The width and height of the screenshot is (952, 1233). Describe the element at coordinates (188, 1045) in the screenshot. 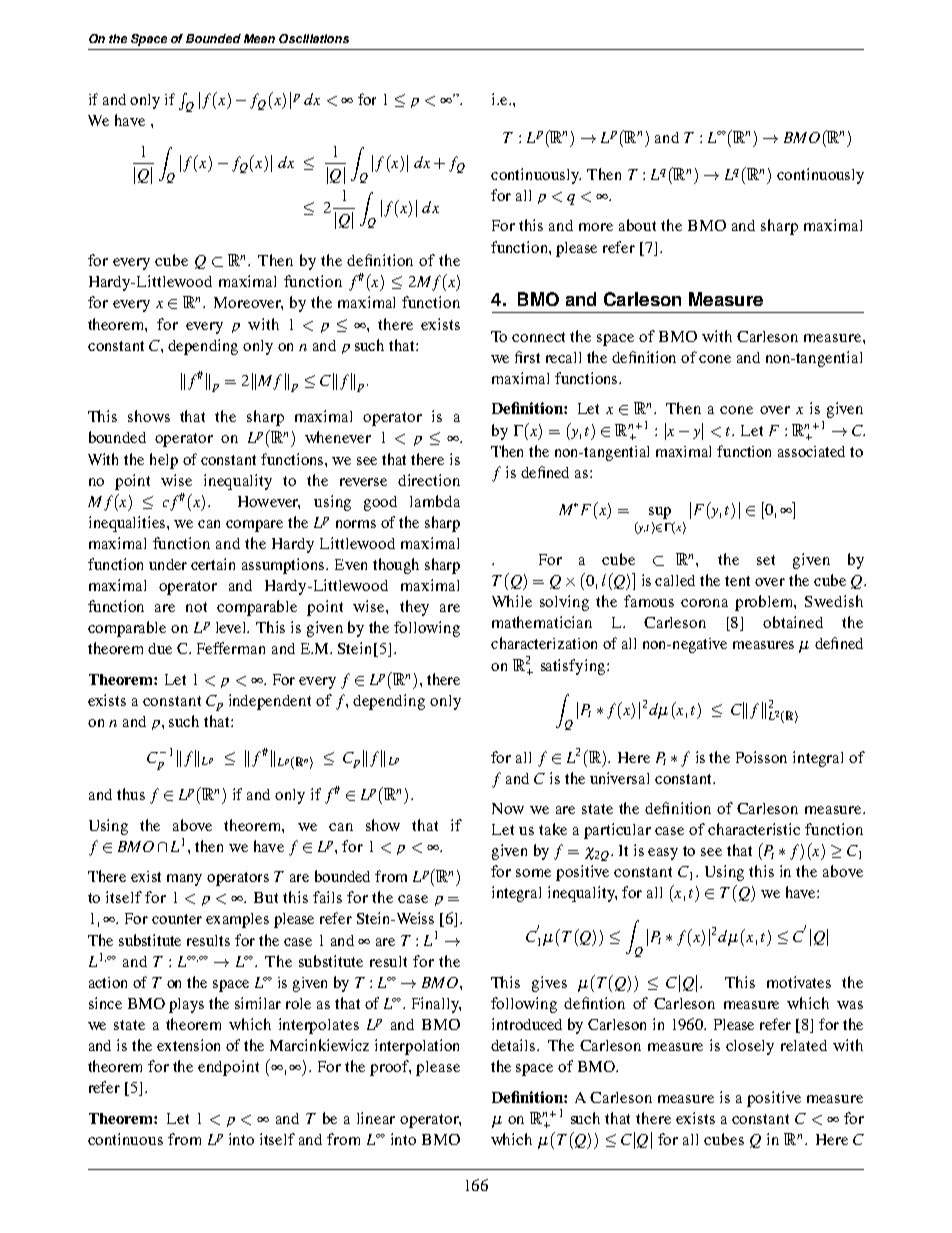

I see `extension` at that location.
